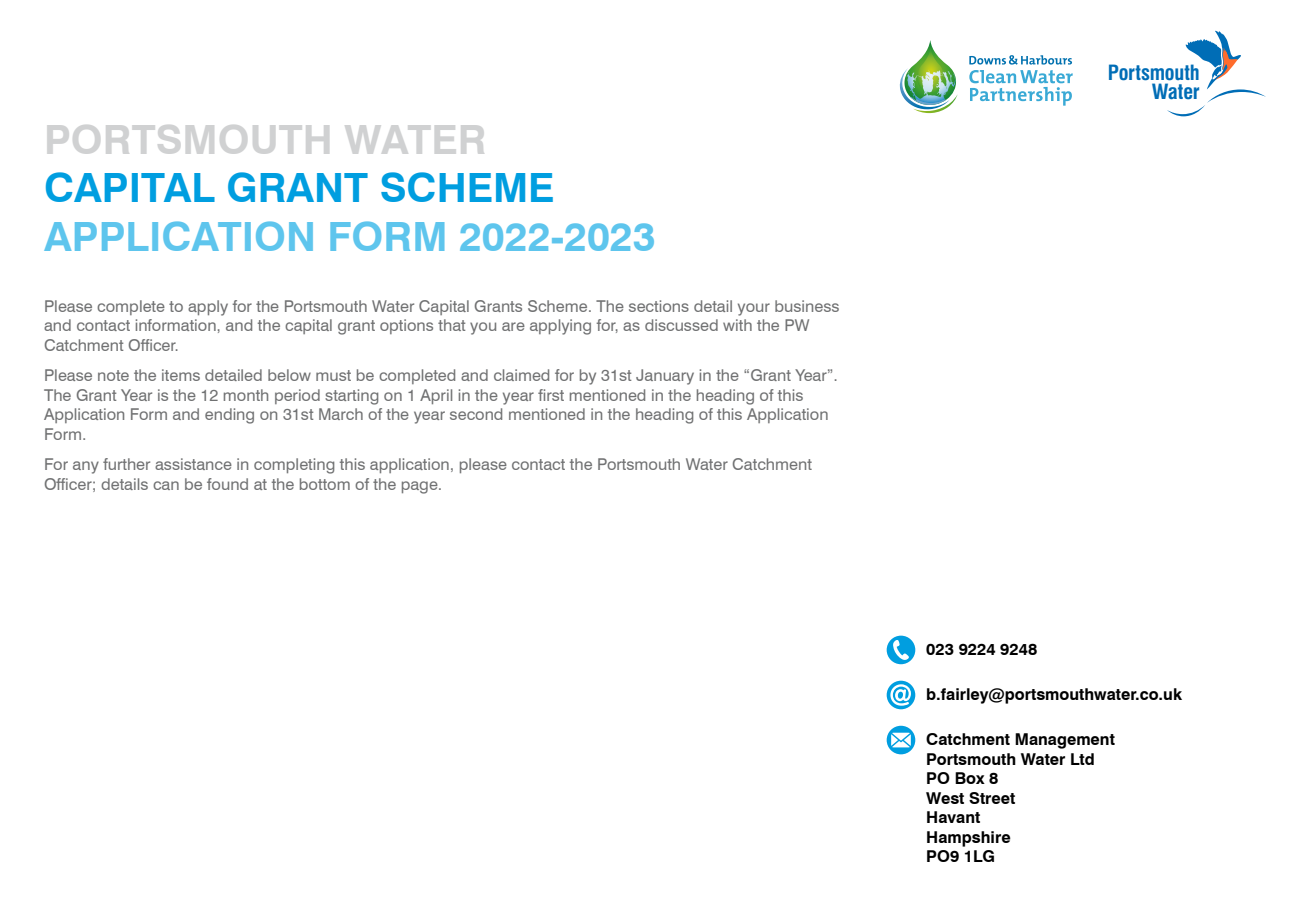  Describe the element at coordinates (513, 326) in the image. I see `are` at that location.
